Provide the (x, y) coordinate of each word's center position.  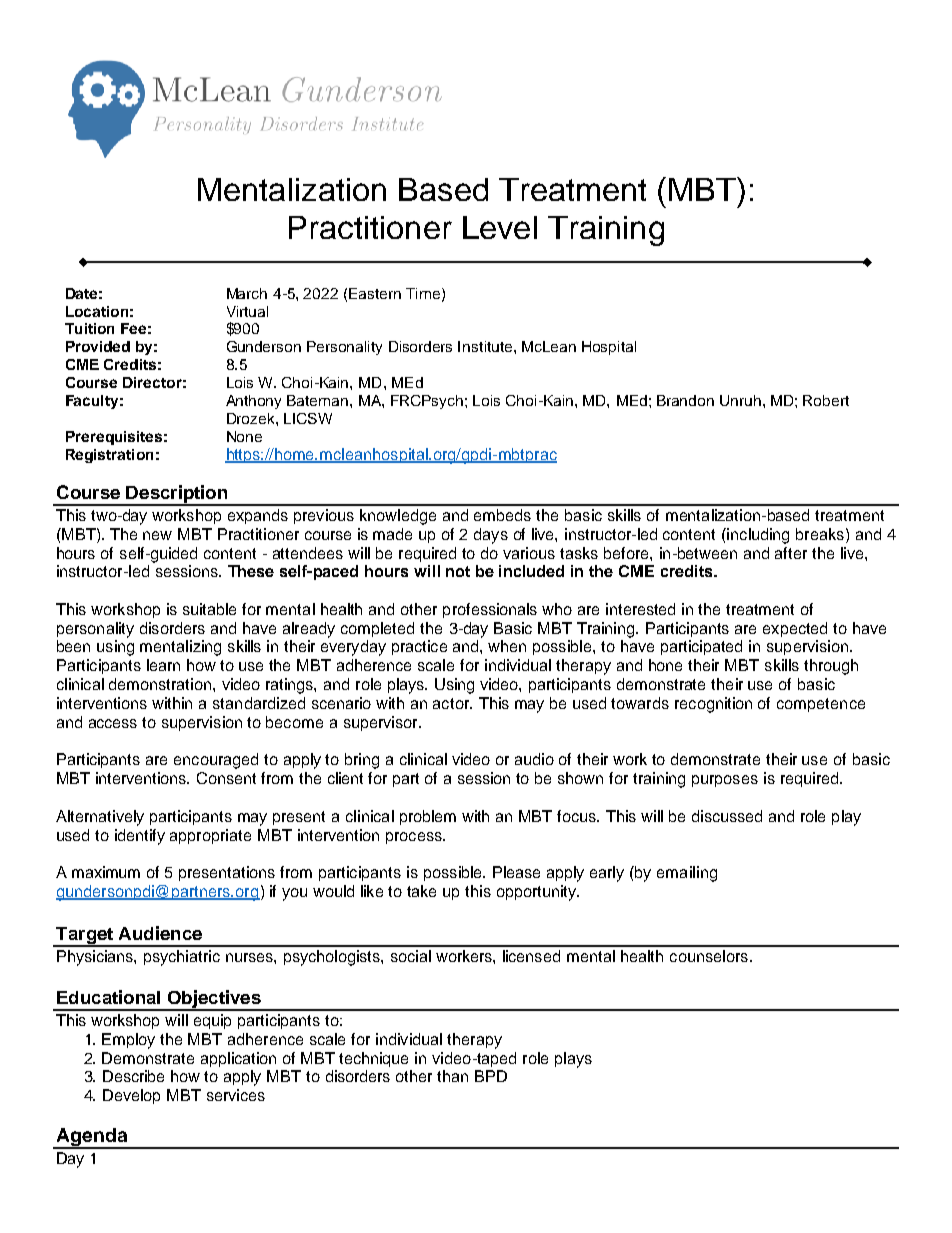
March (247, 293)
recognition (713, 705)
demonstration (161, 684)
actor (452, 703)
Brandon (685, 400)
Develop (131, 1096)
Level (500, 227)
